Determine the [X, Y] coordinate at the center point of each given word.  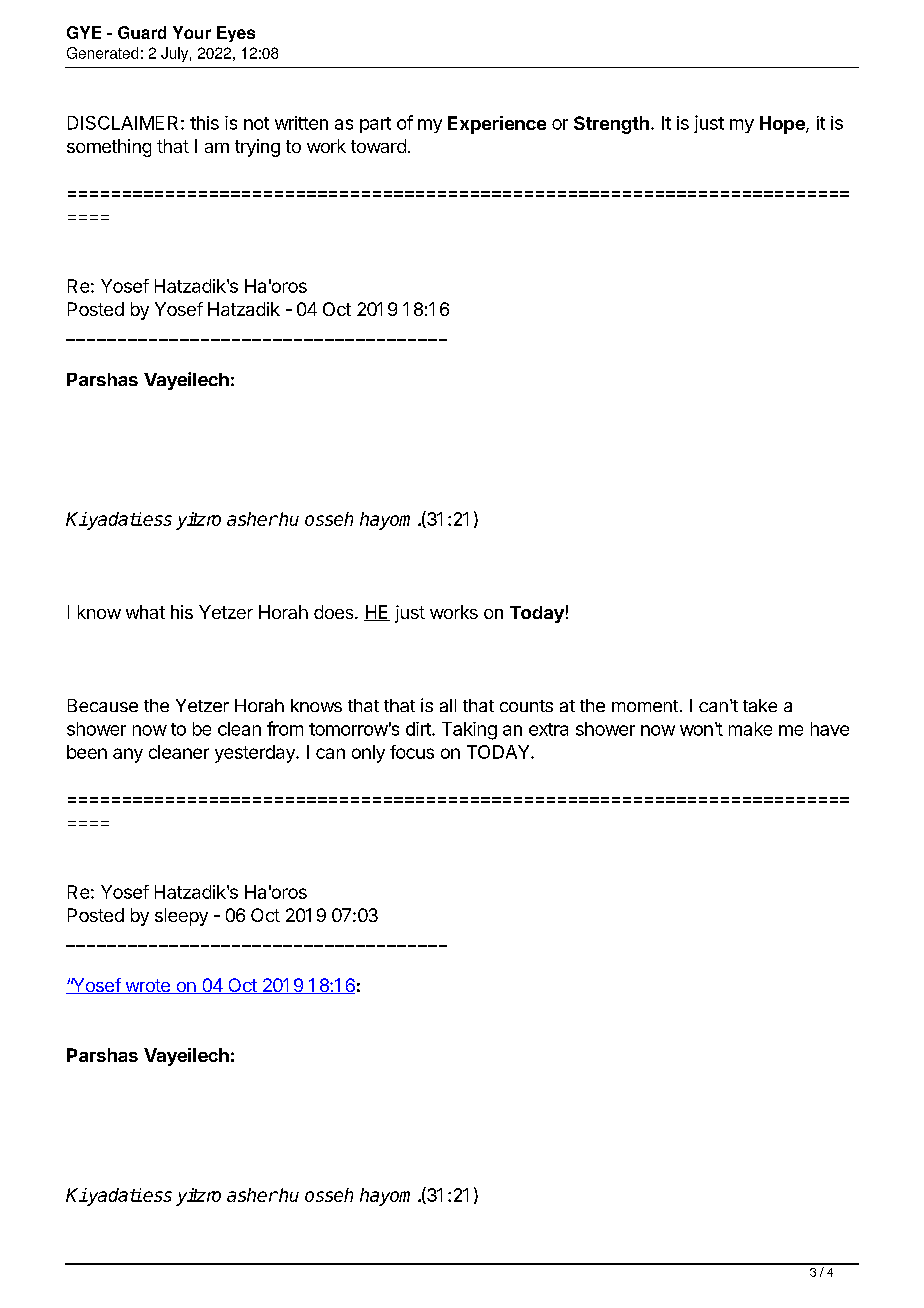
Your [192, 32]
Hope [783, 125]
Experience [497, 125]
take [760, 705]
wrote [147, 986]
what [145, 612]
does [335, 612]
